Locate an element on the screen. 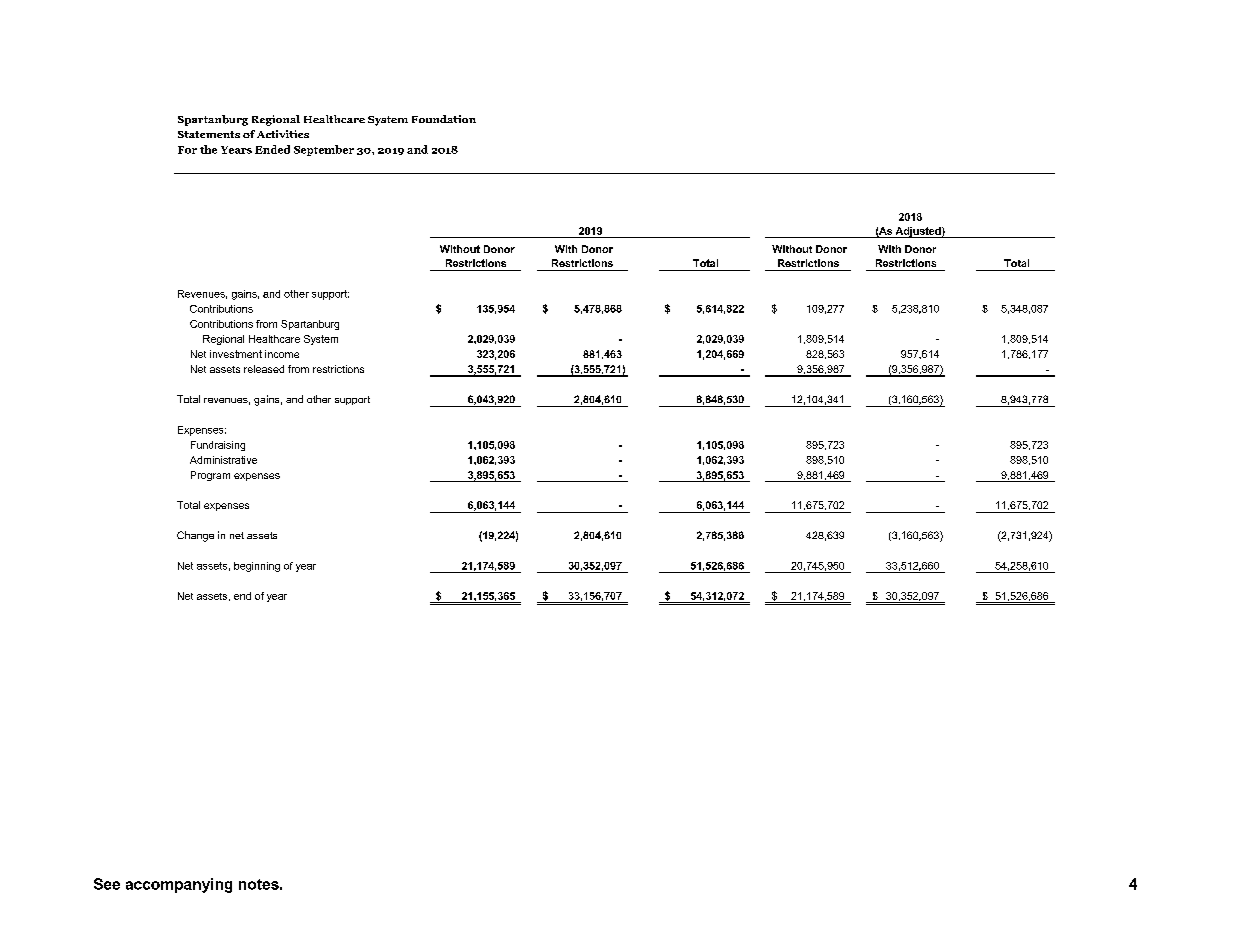  Change is located at coordinates (195, 536).
